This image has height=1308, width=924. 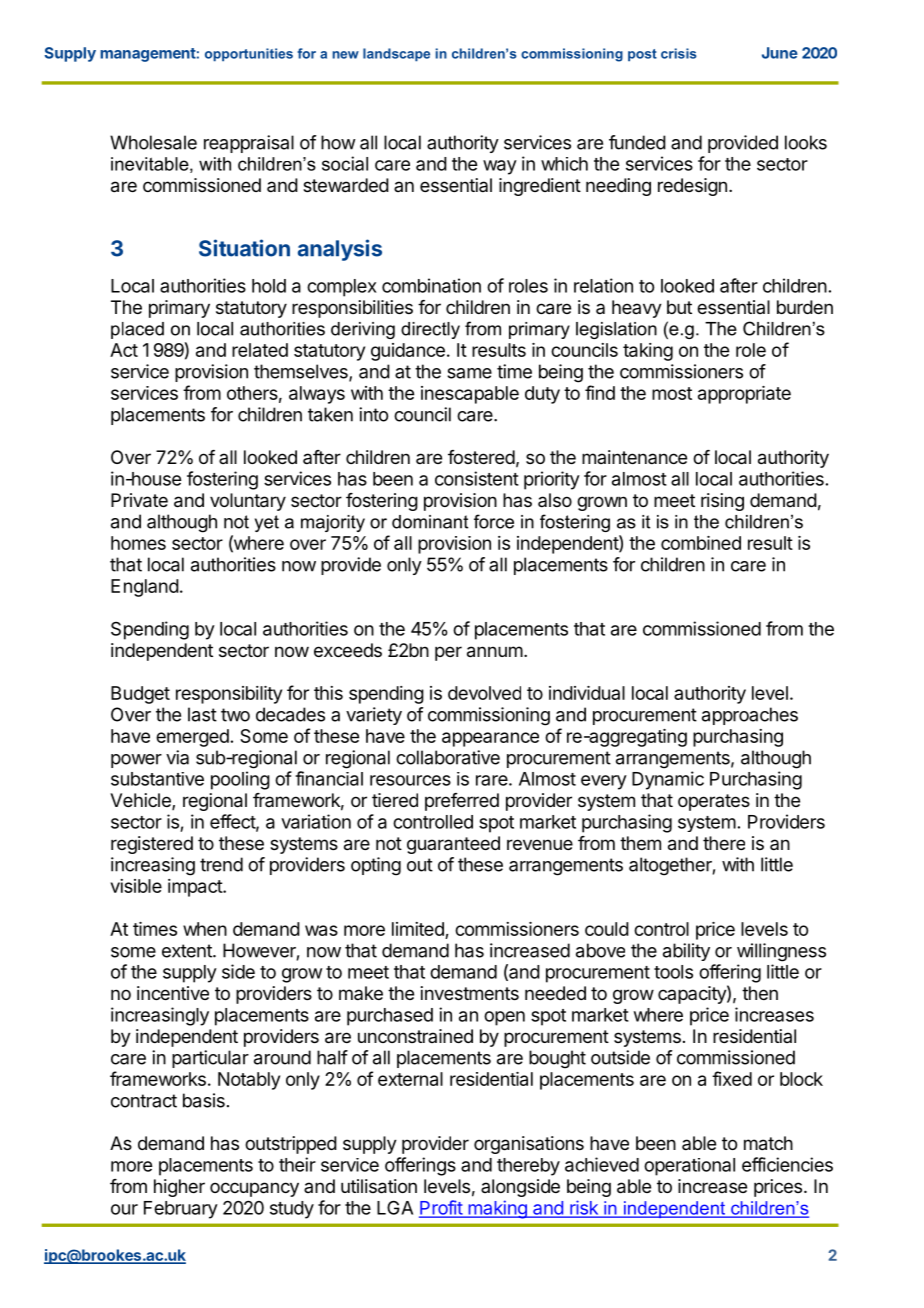 I want to click on higher, so click(x=179, y=1188).
